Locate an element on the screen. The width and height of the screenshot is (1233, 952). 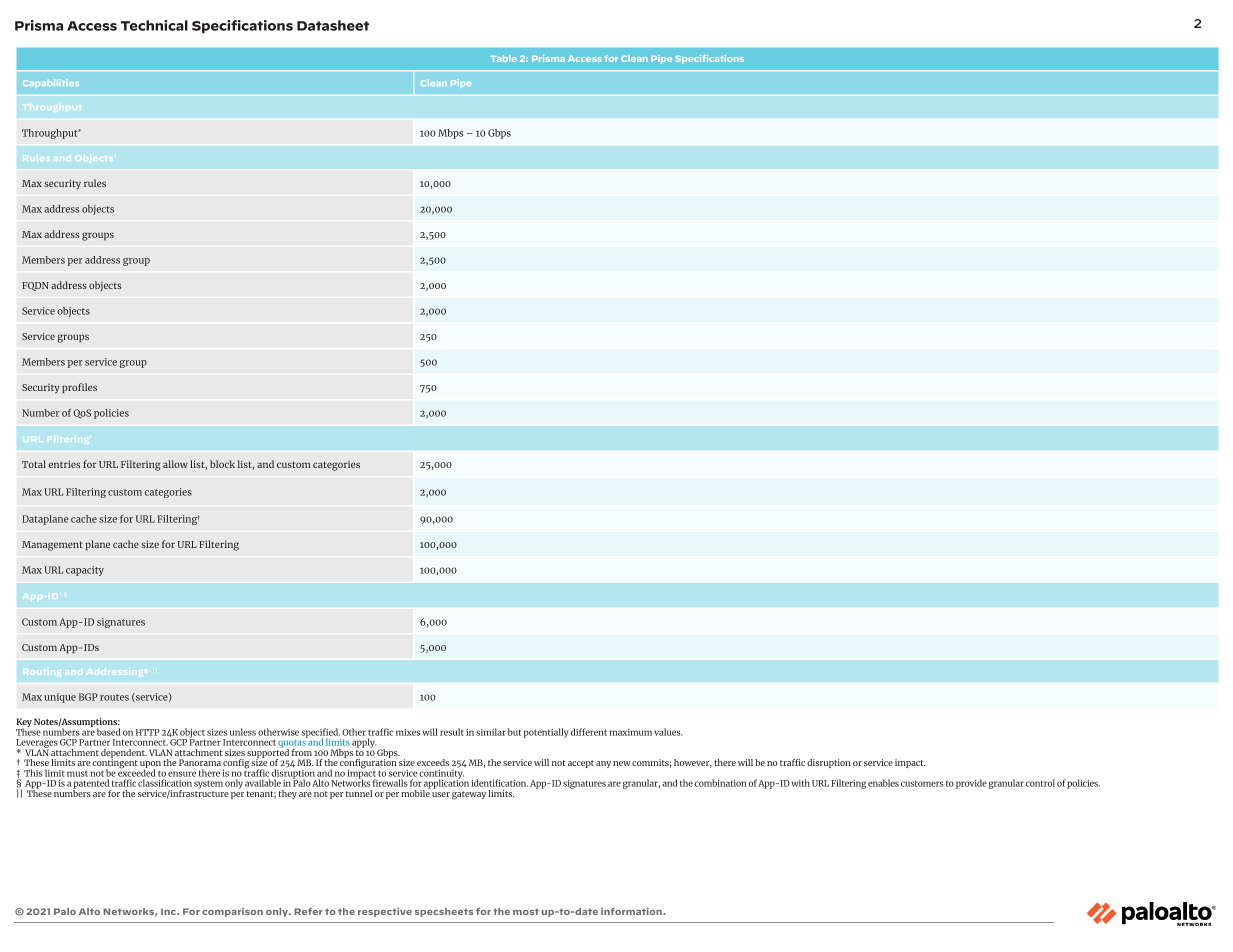
values is located at coordinates (668, 732).
